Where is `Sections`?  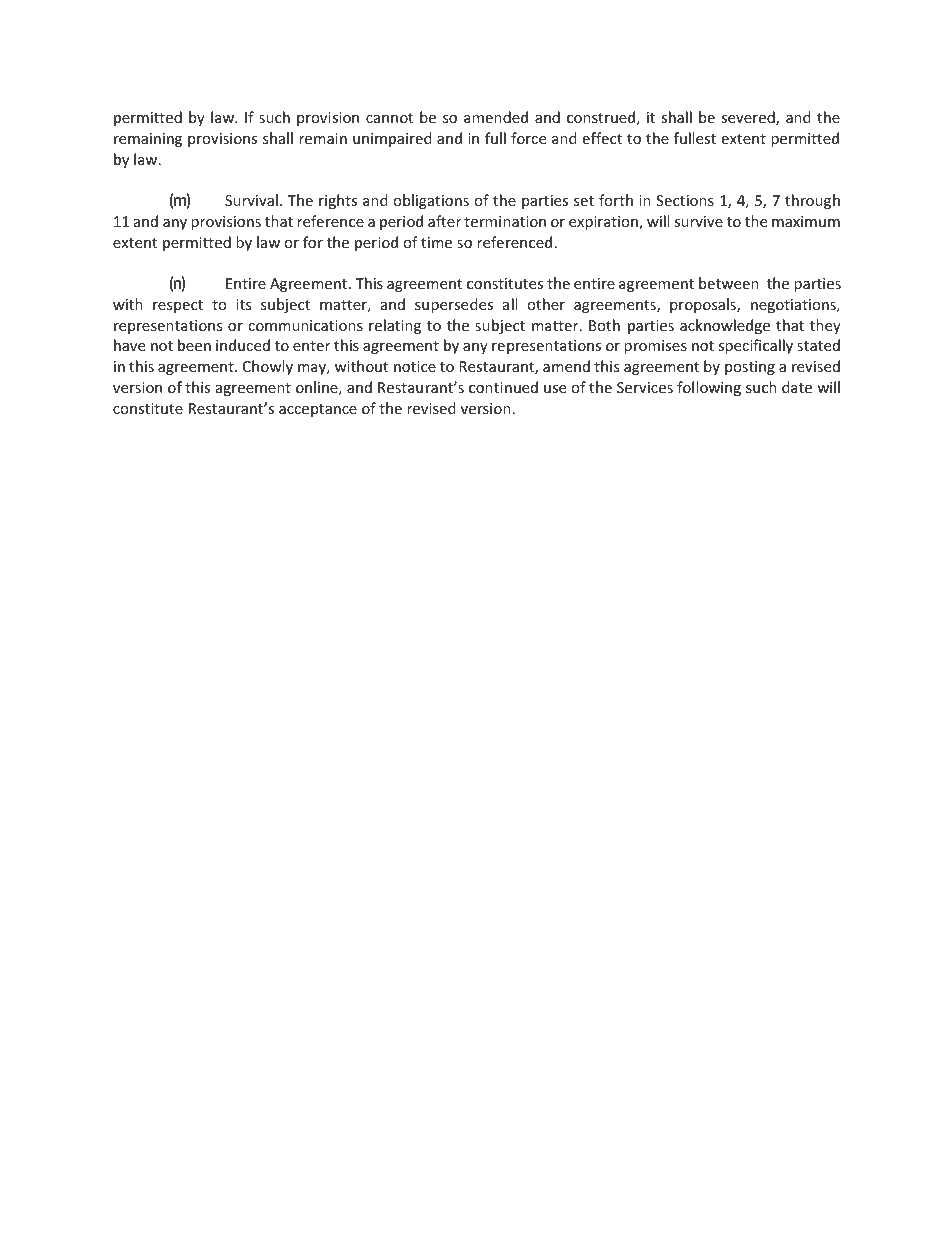 Sections is located at coordinates (685, 200).
